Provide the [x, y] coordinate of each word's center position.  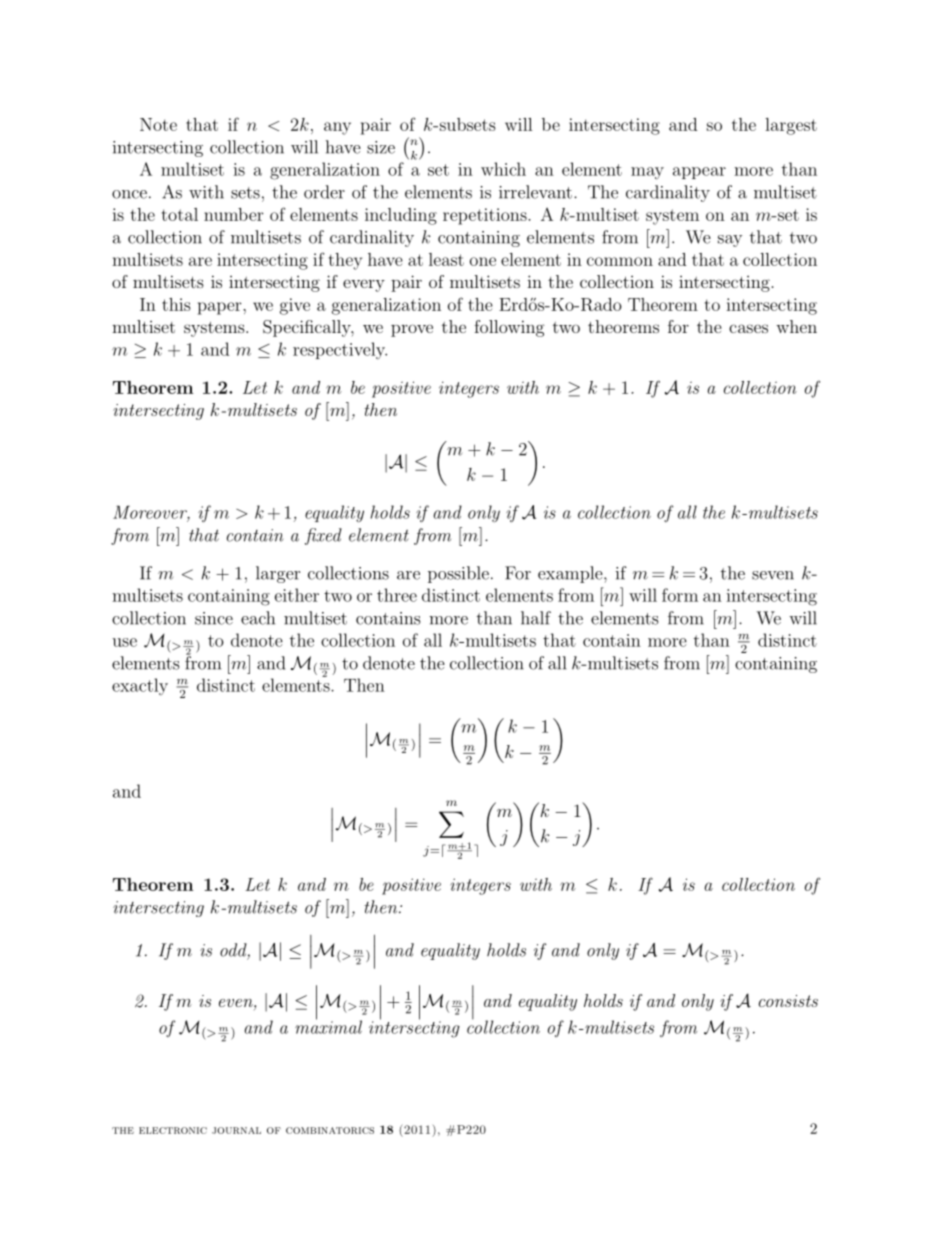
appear [699, 173]
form [680, 595]
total [180, 214]
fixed [323, 536]
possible [458, 574]
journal [236, 1130]
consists [788, 1001]
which [503, 169]
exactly [140, 686]
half [536, 618]
